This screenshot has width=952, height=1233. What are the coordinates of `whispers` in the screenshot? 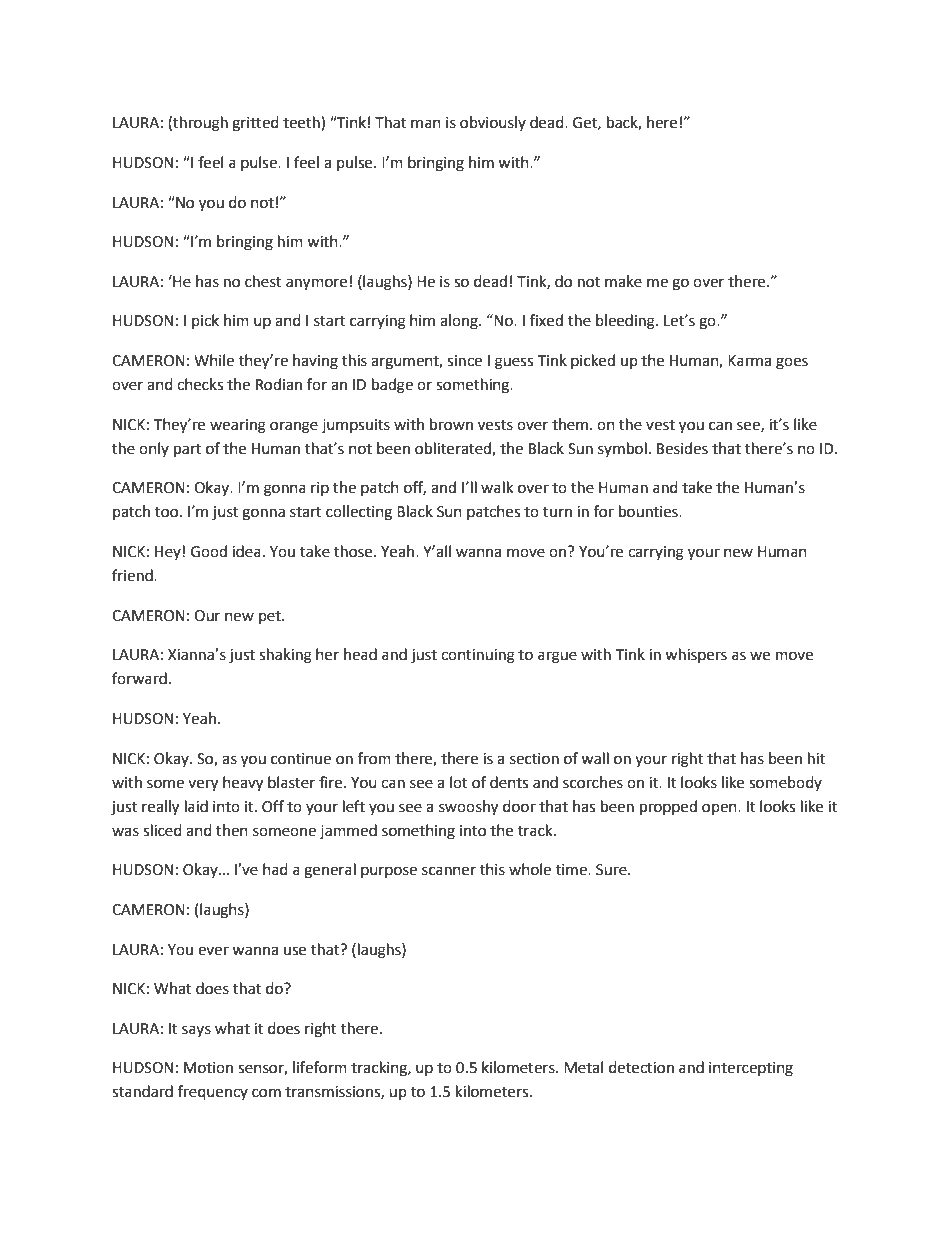 It's located at (696, 655).
